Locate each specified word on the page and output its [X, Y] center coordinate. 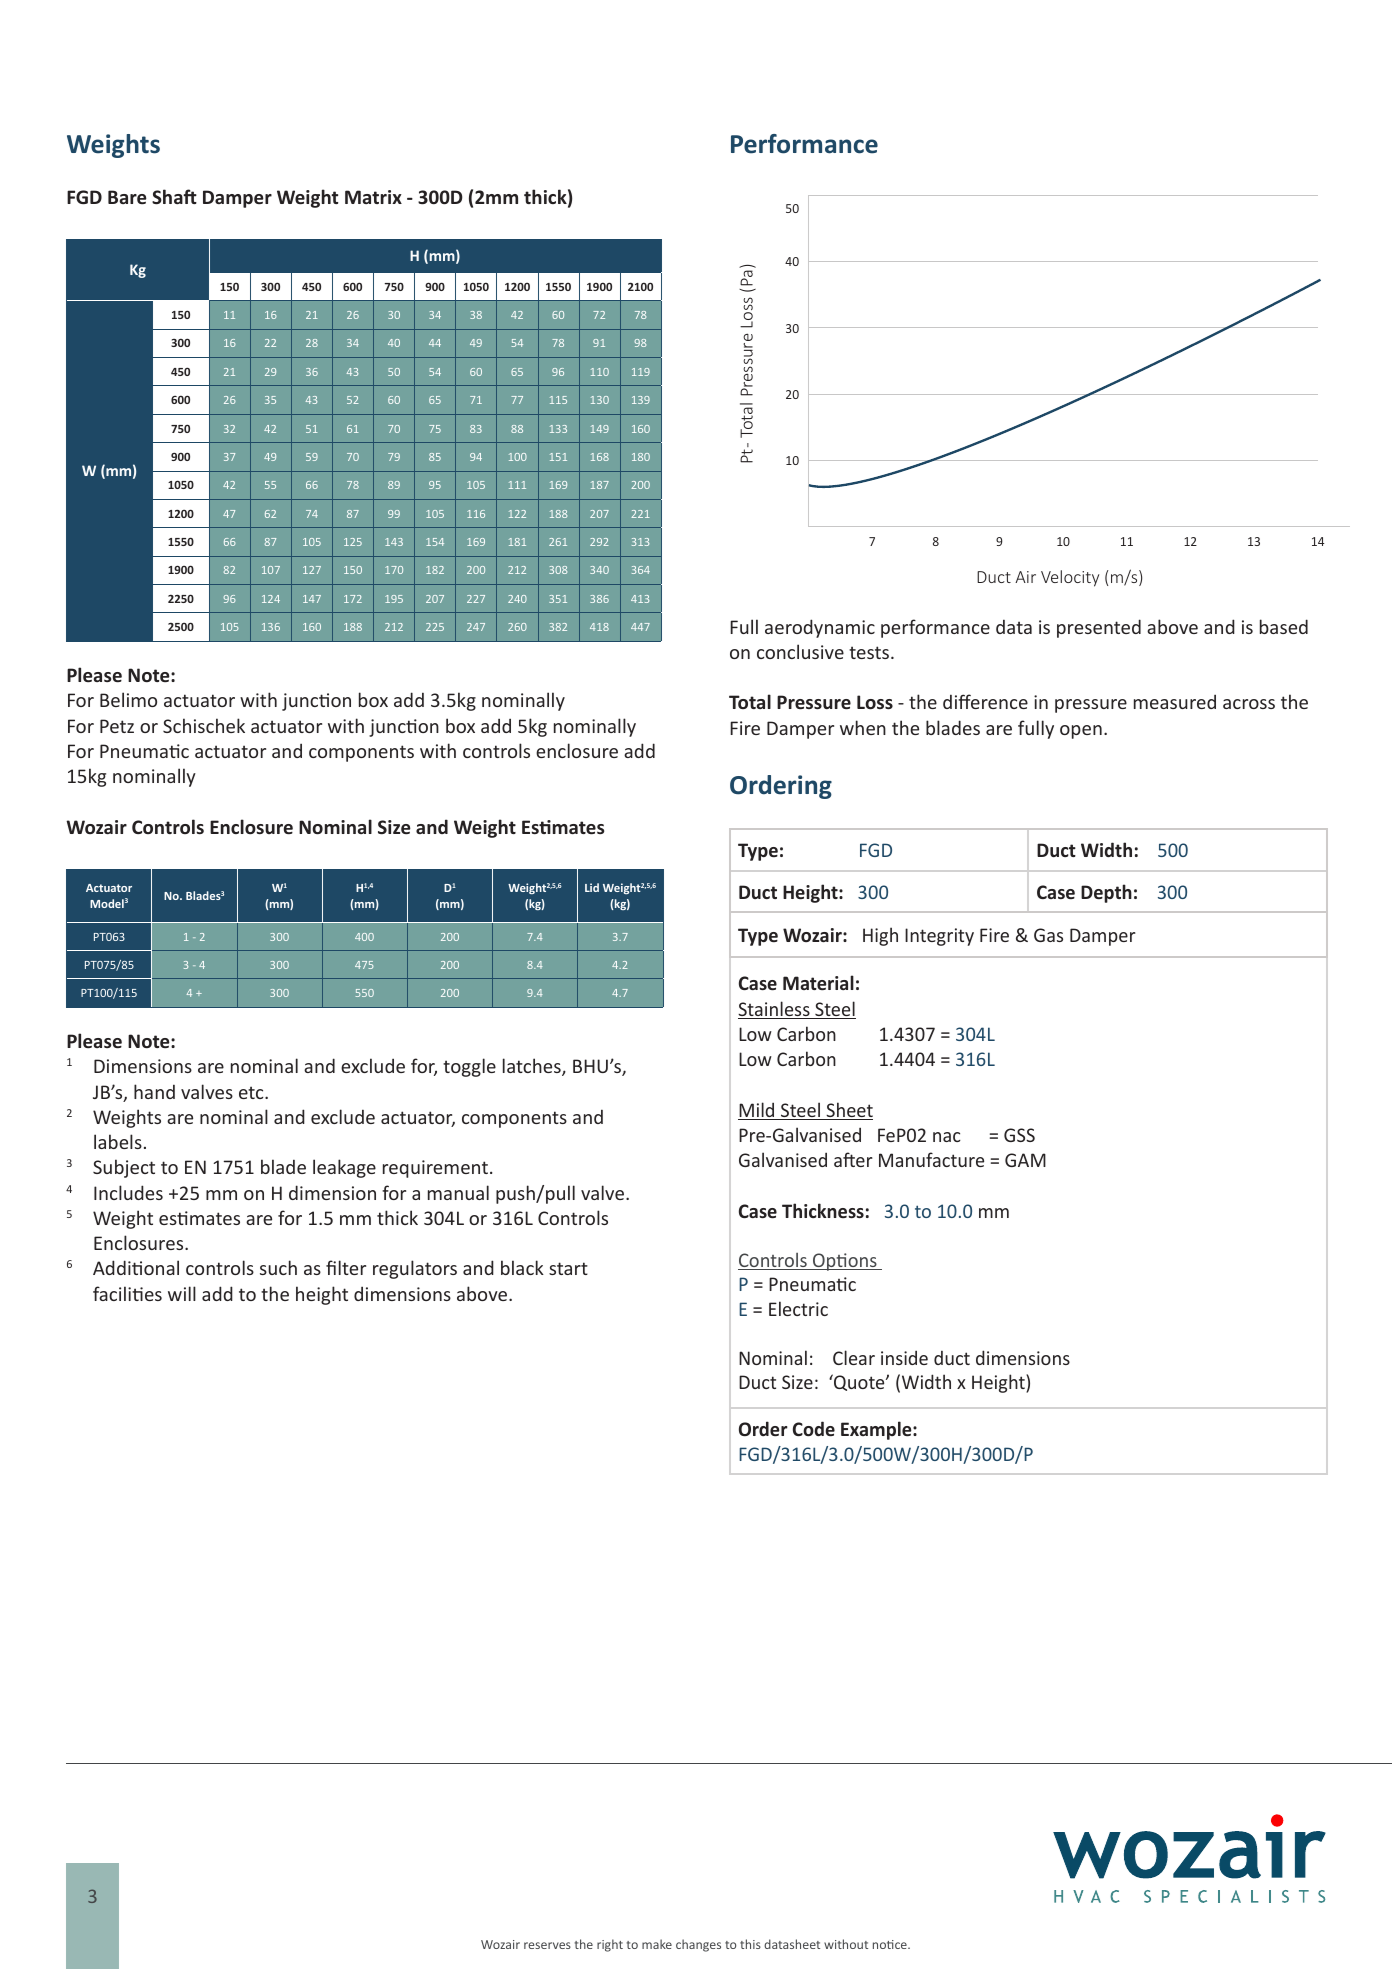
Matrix [373, 197]
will [182, 1293]
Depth [1106, 893]
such [278, 1267]
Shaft [174, 196]
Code [814, 1429]
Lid [592, 887]
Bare [127, 197]
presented [1099, 628]
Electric [798, 1308]
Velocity [1070, 578]
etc [252, 1092]
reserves [547, 1945]
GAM [1025, 1160]
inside [904, 1357]
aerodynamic [820, 628]
